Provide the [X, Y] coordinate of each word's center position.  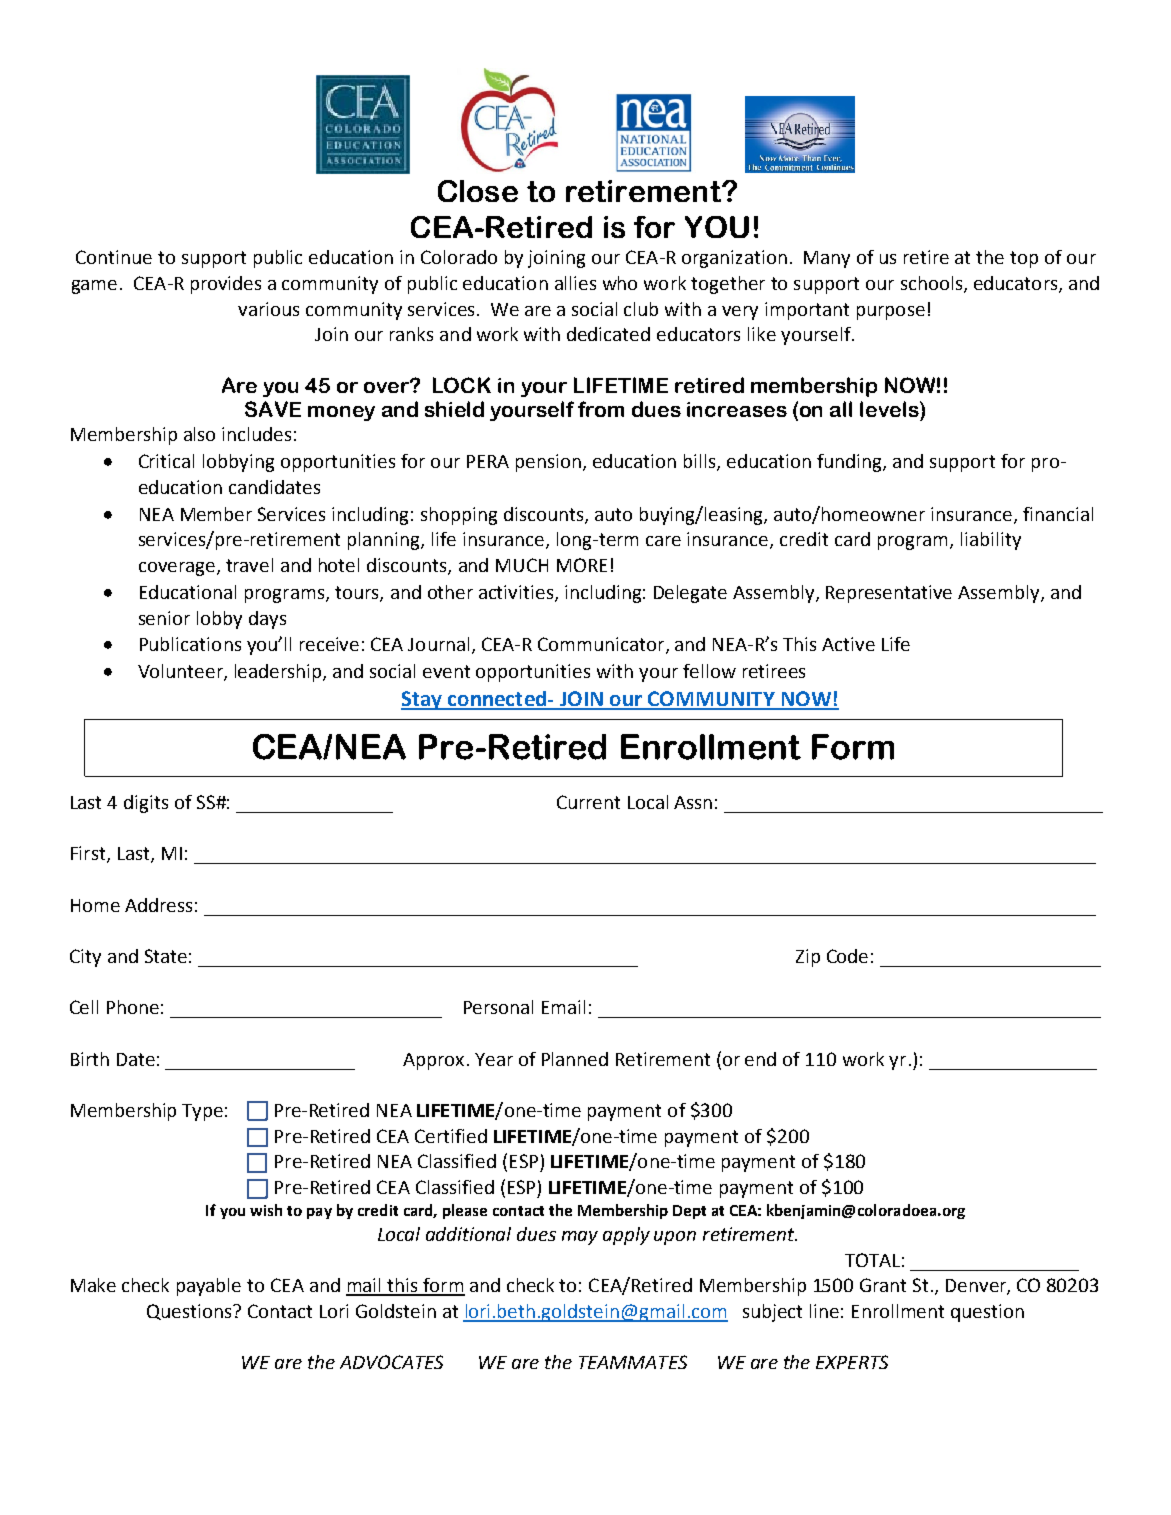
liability [991, 541]
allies [575, 283]
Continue [114, 257]
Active [848, 644]
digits [146, 804]
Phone [133, 1007]
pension [548, 463]
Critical [166, 461]
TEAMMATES [633, 1362]
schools [933, 284]
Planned [575, 1059]
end [760, 1059]
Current [588, 802]
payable [209, 1287]
